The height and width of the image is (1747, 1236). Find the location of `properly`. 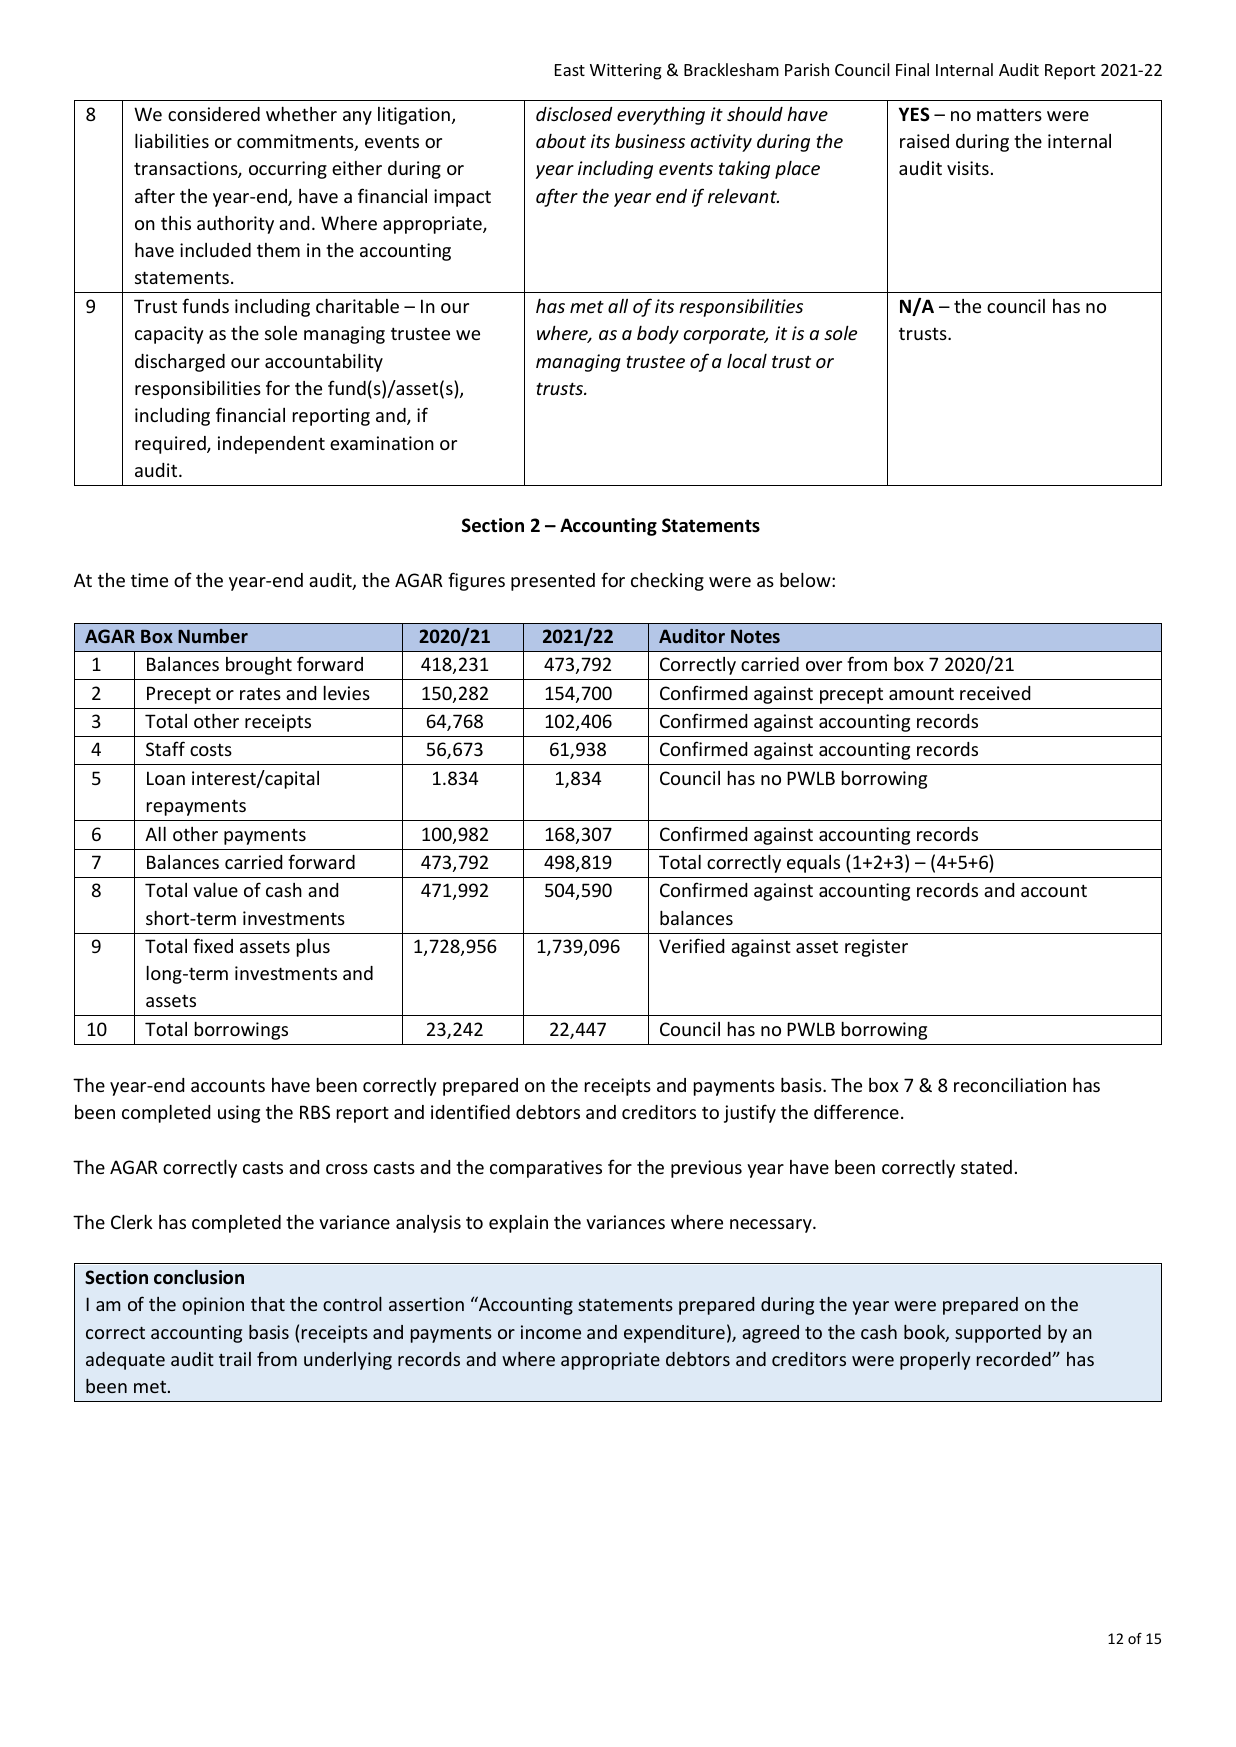

properly is located at coordinates (935, 1361).
